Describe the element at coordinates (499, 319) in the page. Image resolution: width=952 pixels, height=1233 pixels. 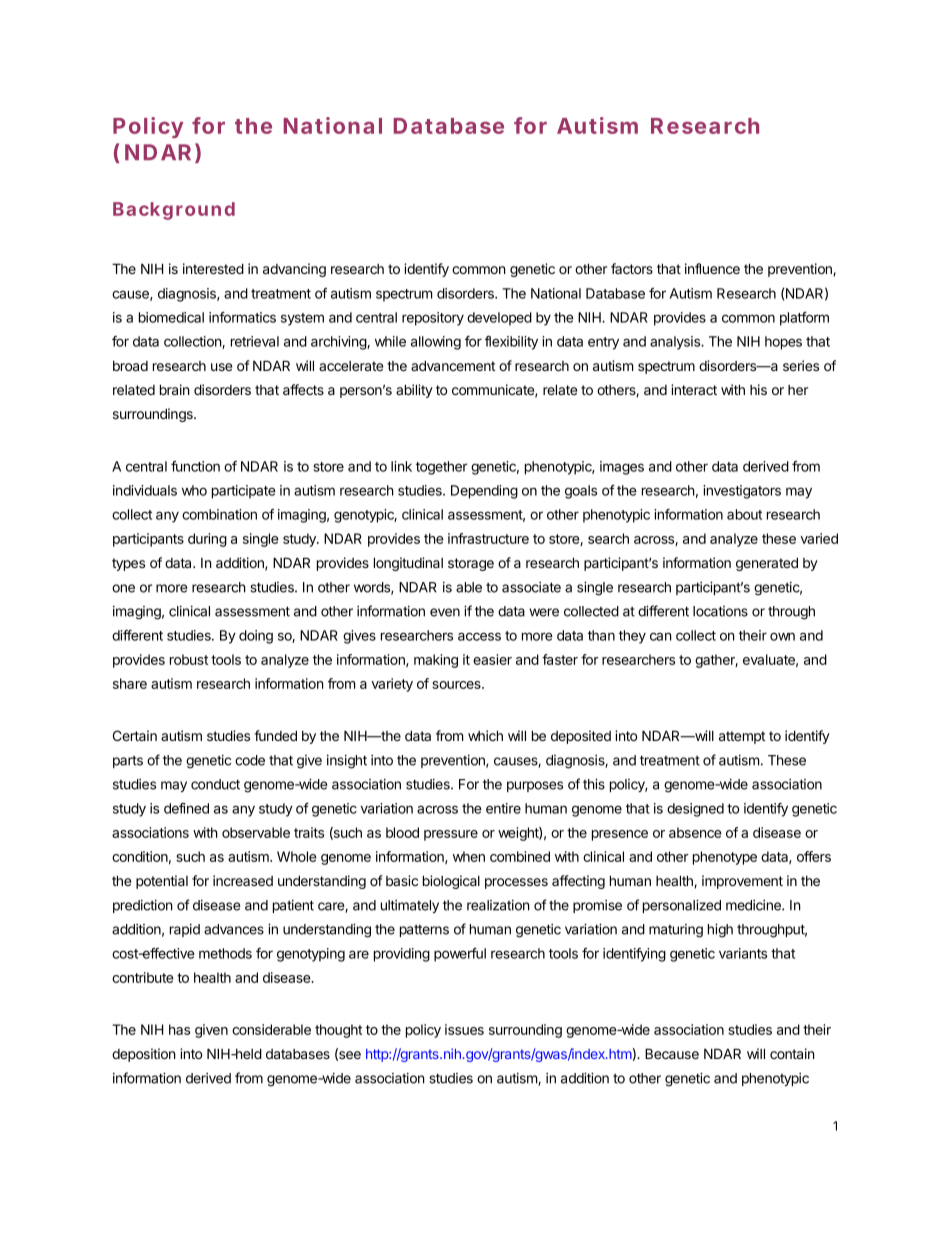
I see `developed` at that location.
